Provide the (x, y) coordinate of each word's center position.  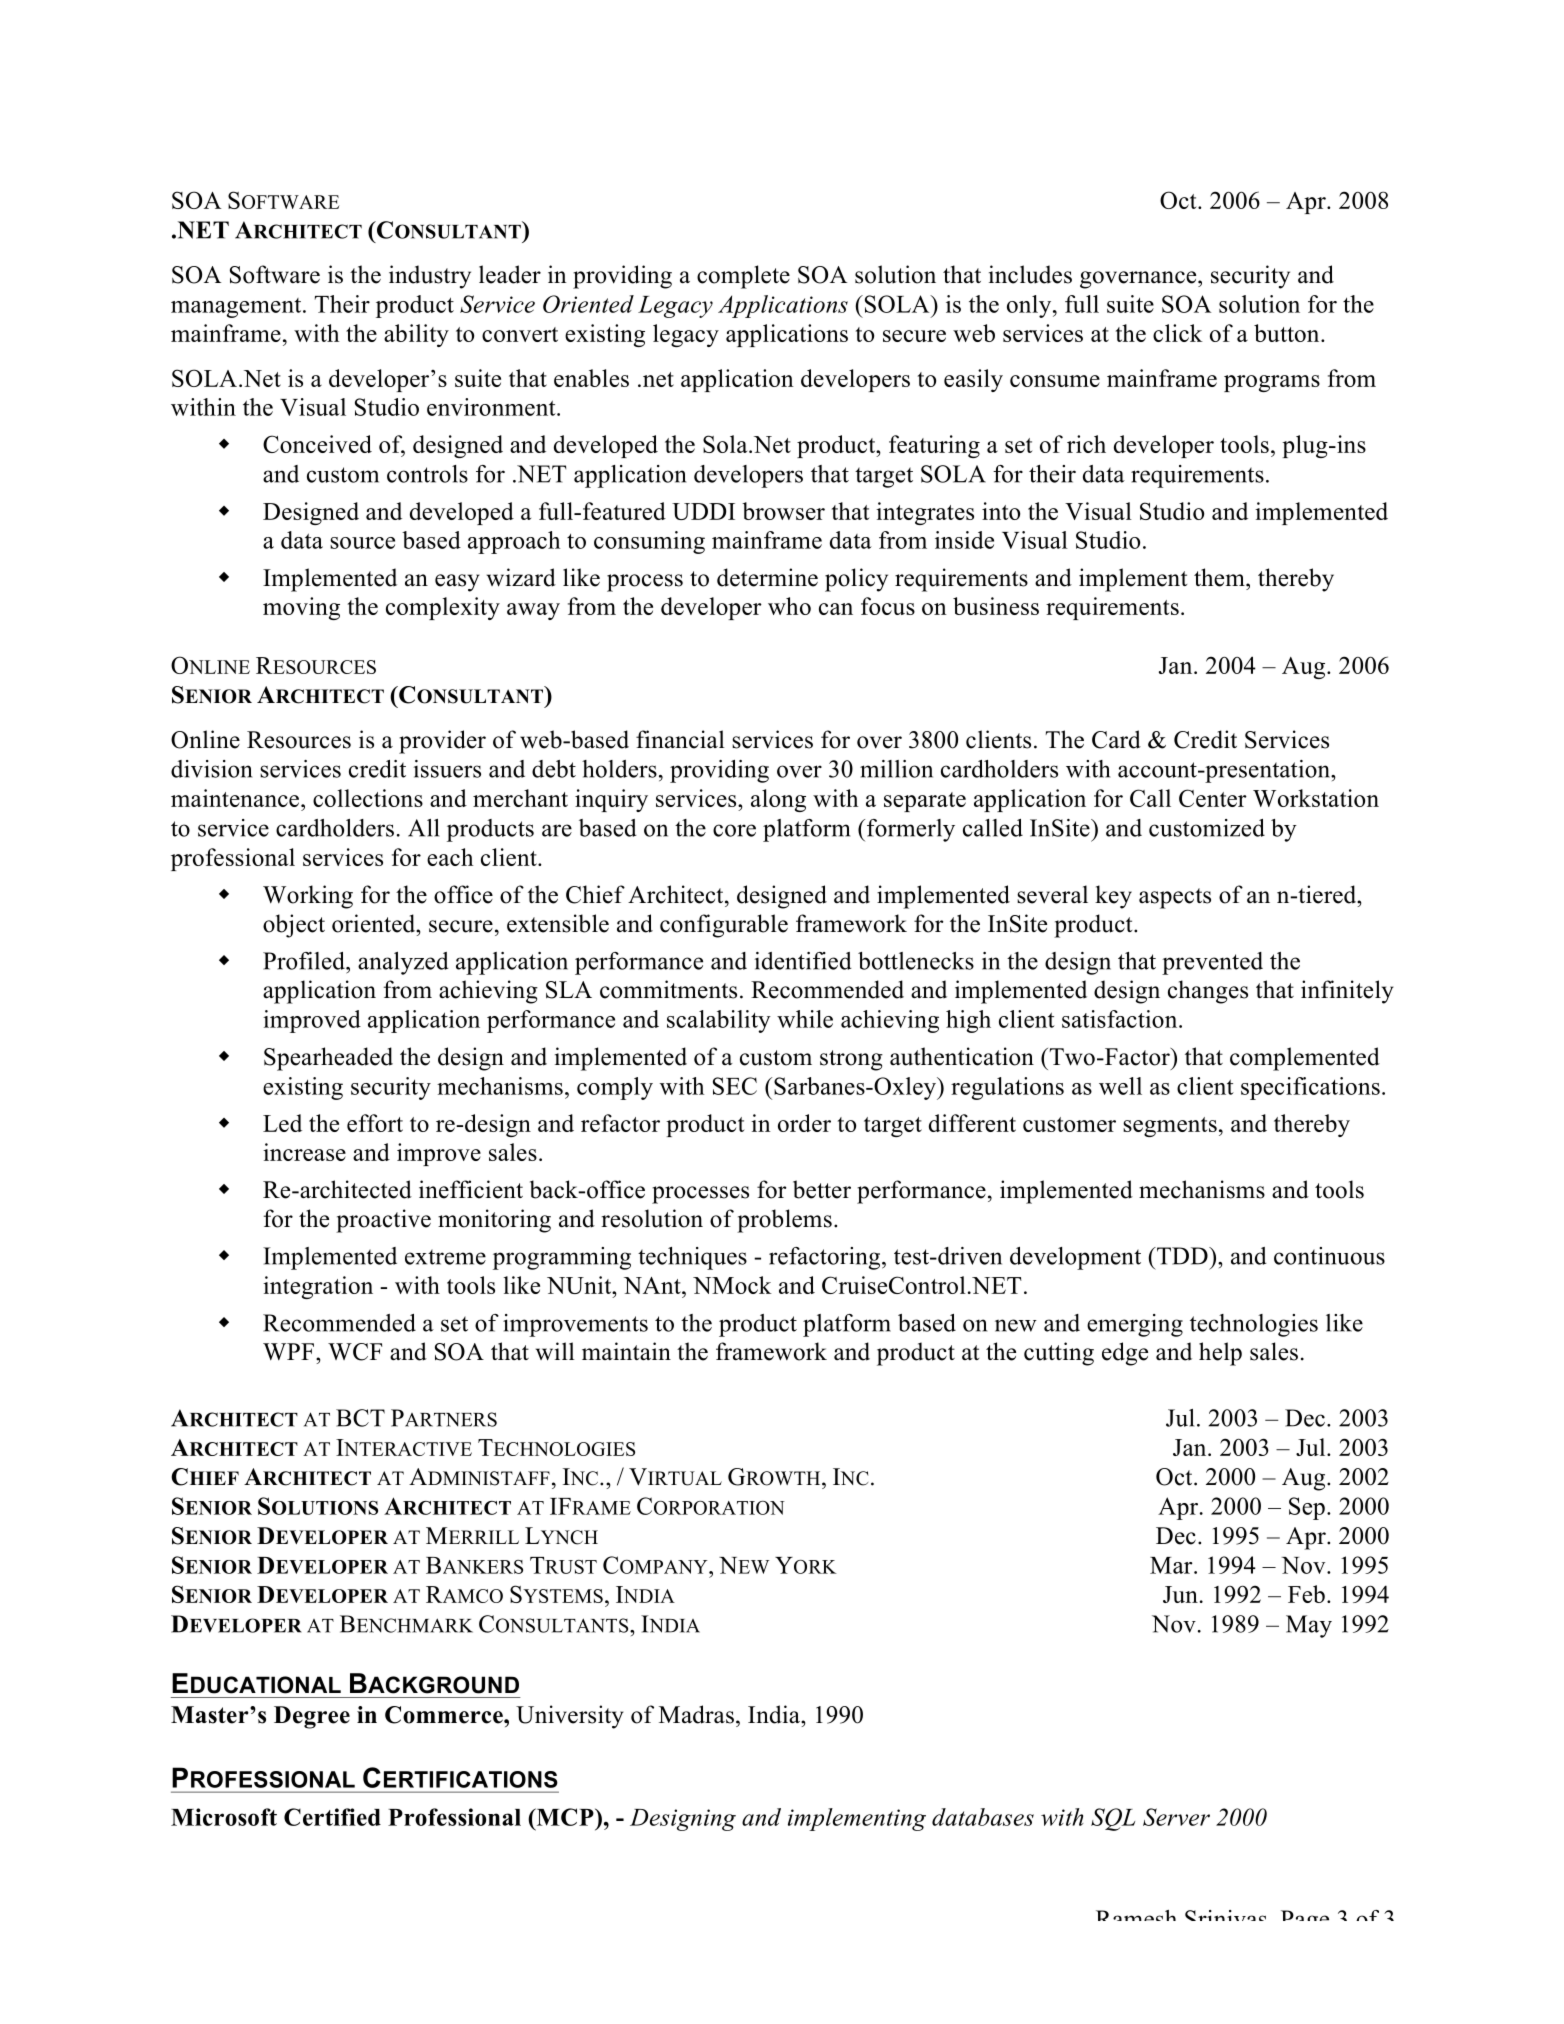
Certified (332, 1817)
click (1178, 333)
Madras (696, 1714)
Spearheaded (328, 1059)
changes (1208, 992)
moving (301, 608)
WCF (355, 1352)
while (805, 1019)
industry (430, 277)
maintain (626, 1351)
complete (743, 277)
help (1220, 1354)
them (1220, 577)
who (789, 606)
